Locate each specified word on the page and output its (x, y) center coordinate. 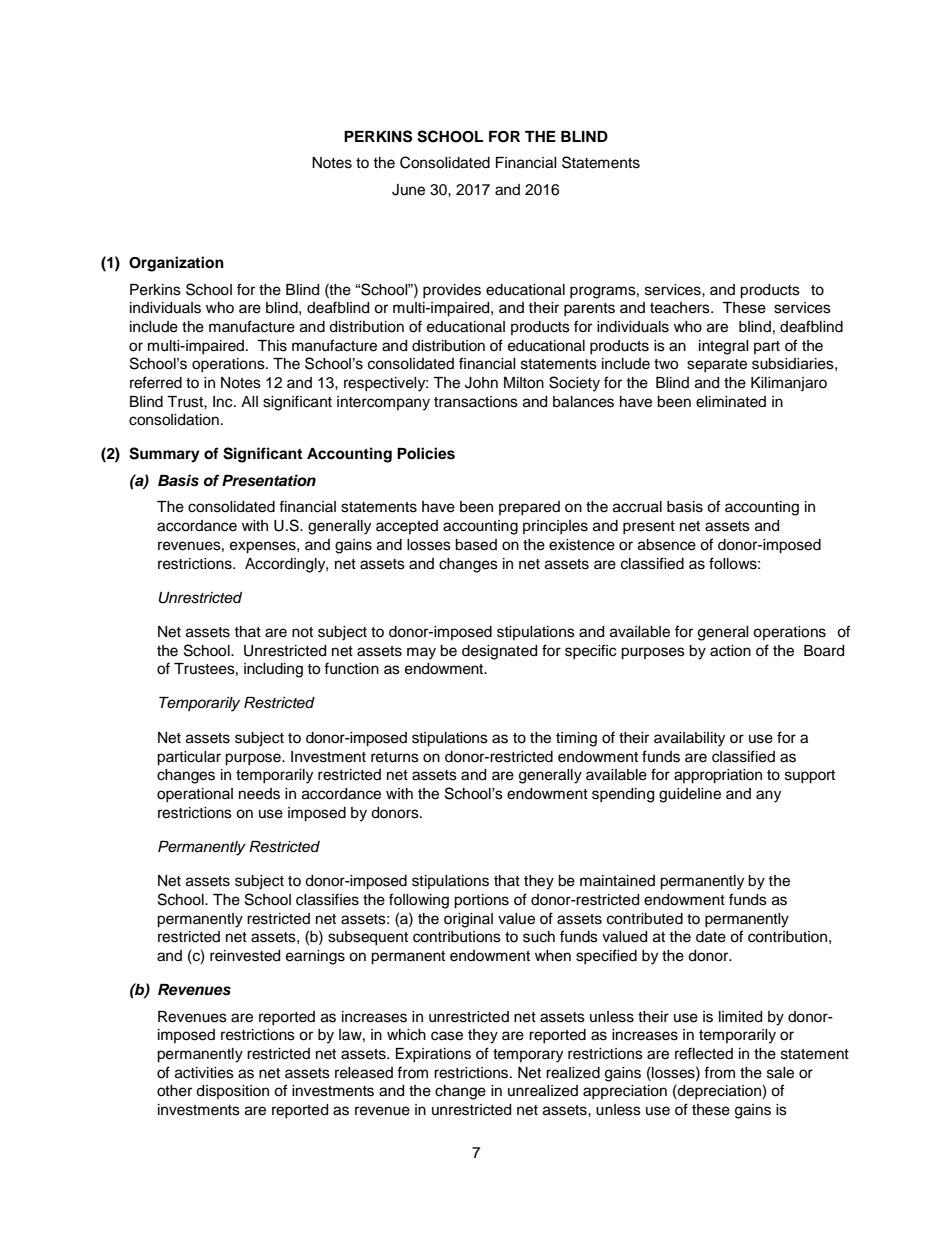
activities (204, 1073)
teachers (681, 308)
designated (499, 652)
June (408, 190)
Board (824, 651)
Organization (176, 264)
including (273, 670)
